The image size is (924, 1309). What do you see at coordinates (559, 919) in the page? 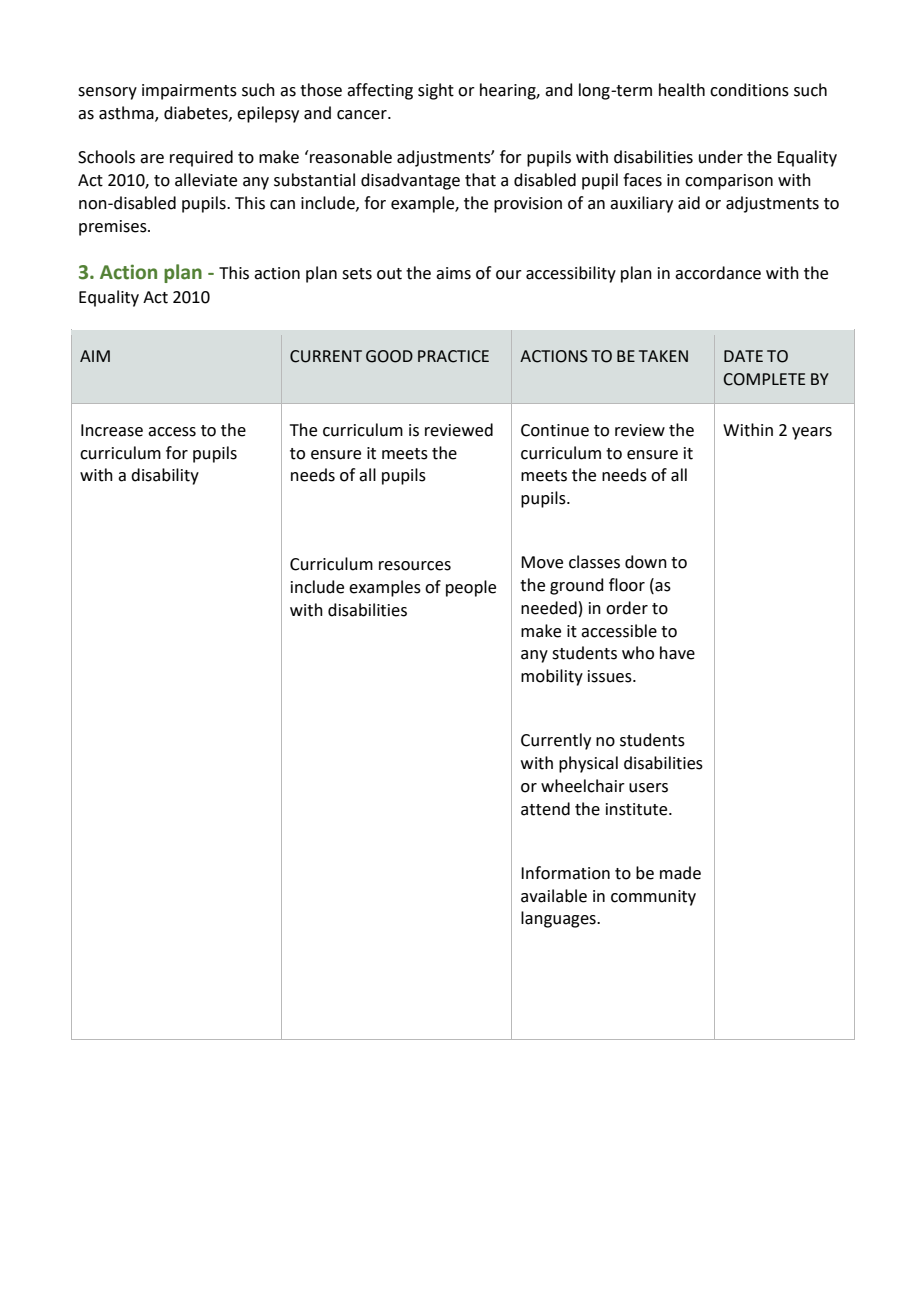
I see `languages` at bounding box center [559, 919].
